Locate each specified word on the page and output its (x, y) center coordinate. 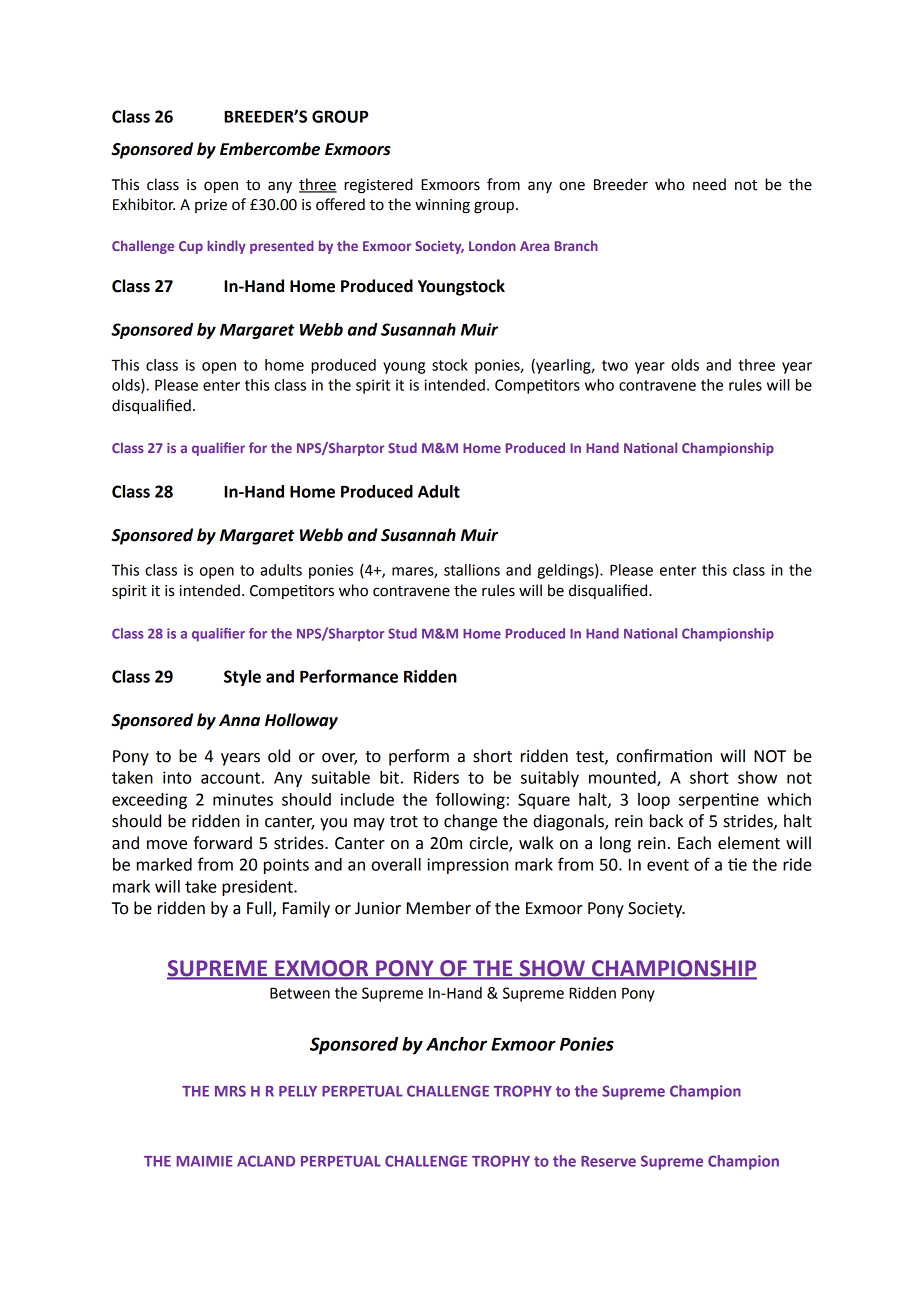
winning (442, 206)
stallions (472, 570)
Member (439, 908)
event (668, 865)
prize (211, 206)
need (709, 184)
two (615, 365)
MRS (230, 1091)
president (258, 888)
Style (242, 678)
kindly (226, 247)
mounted (623, 778)
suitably (550, 779)
